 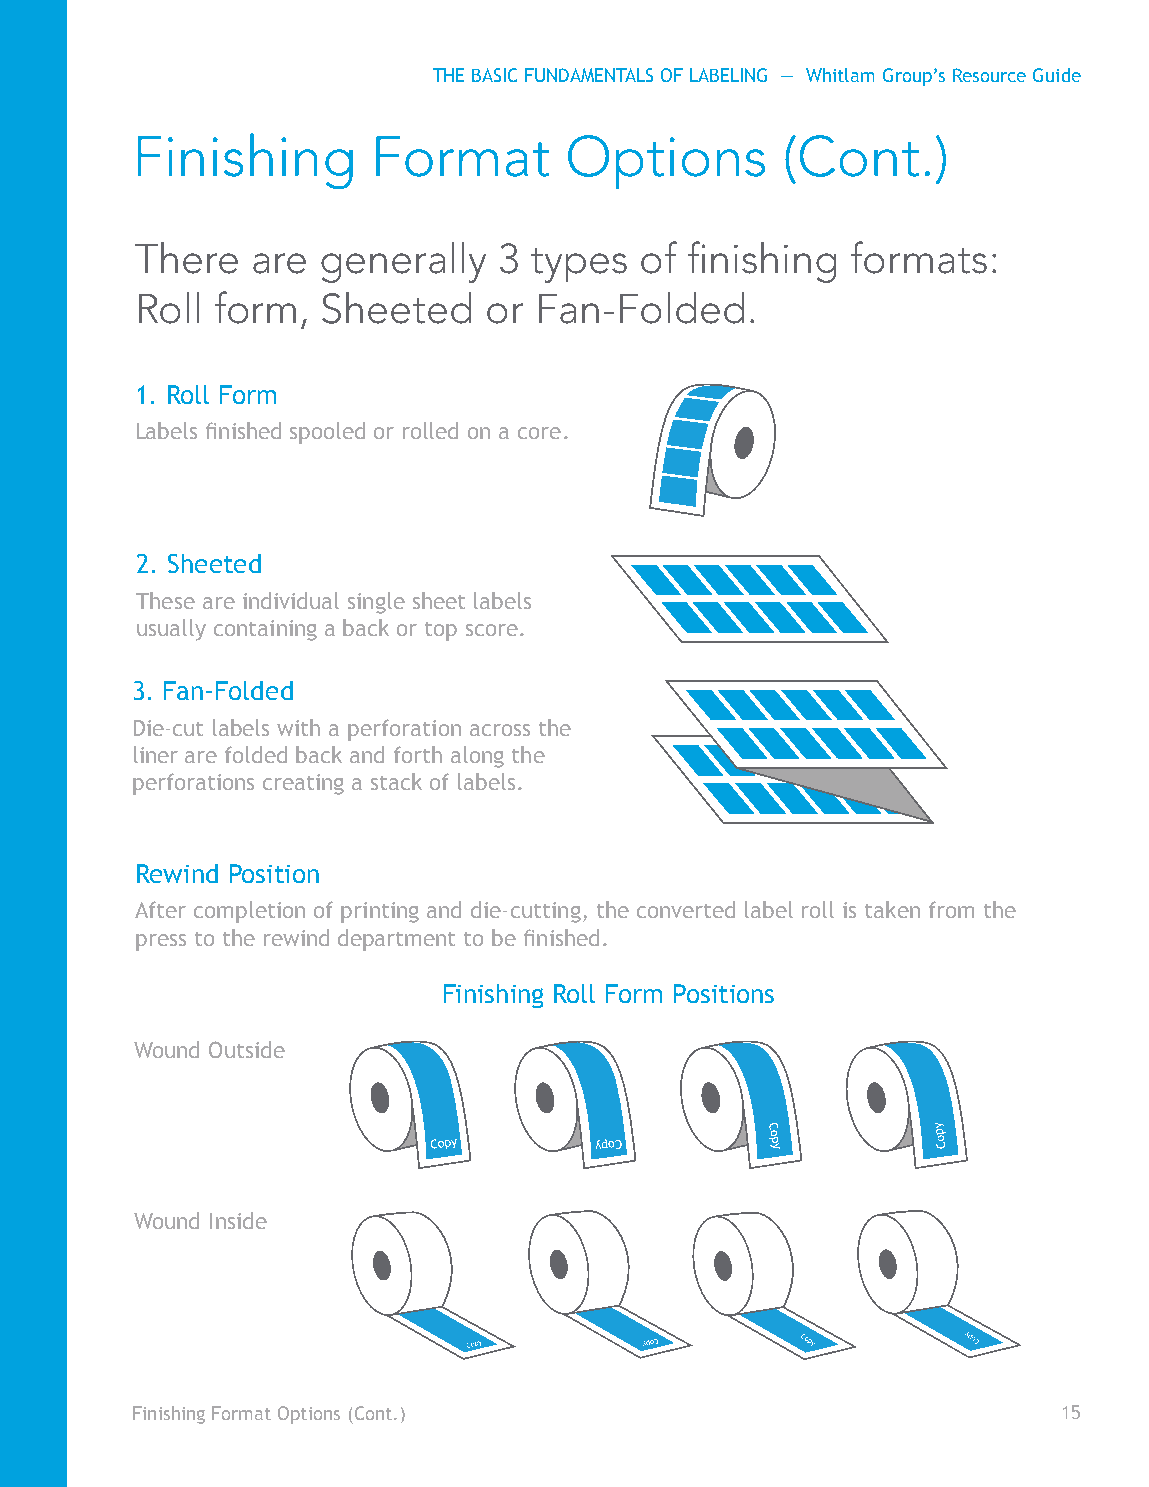 What do you see at coordinates (1057, 75) in the screenshot?
I see `Guide` at bounding box center [1057, 75].
